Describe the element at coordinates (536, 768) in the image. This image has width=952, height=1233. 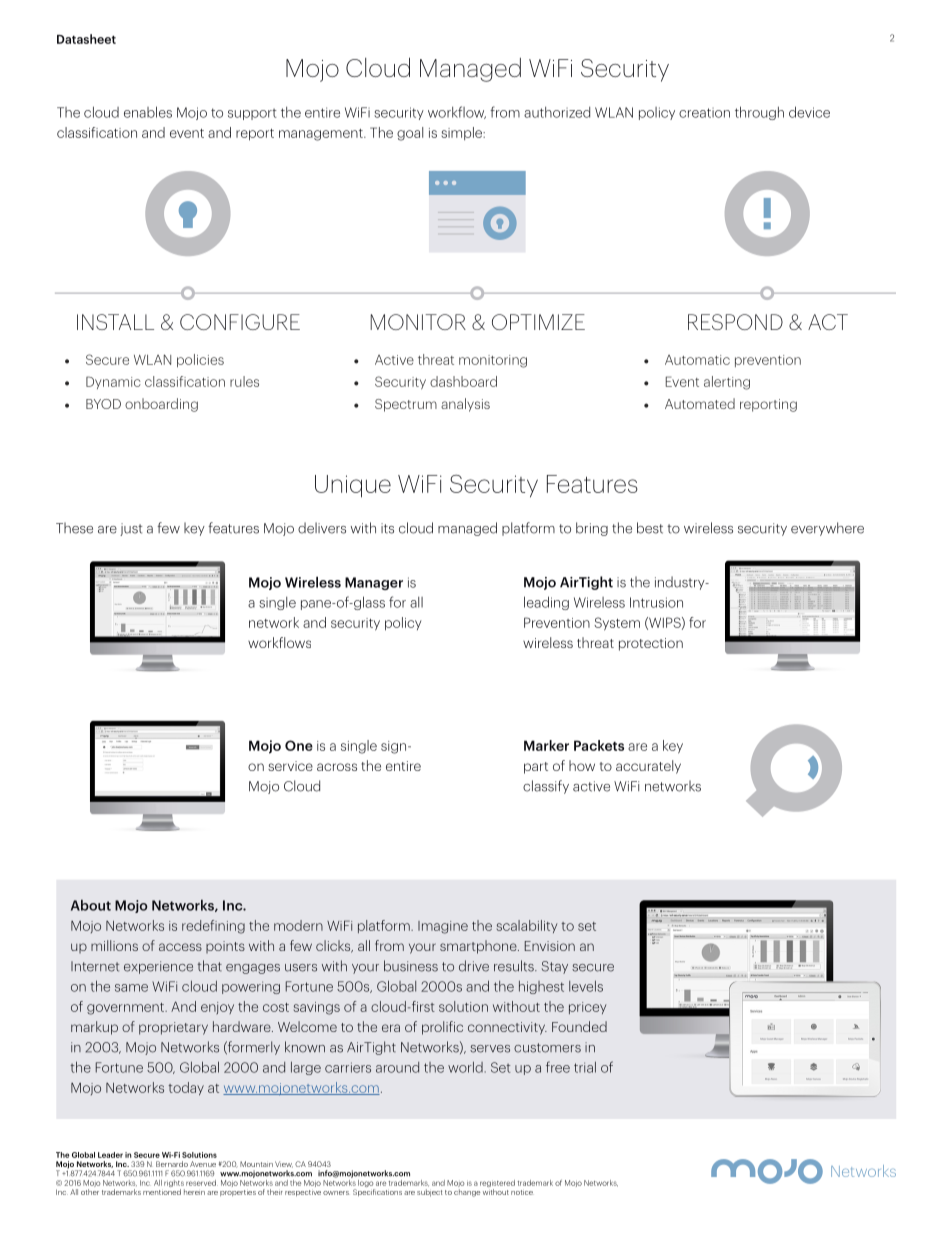
I see `part` at that location.
